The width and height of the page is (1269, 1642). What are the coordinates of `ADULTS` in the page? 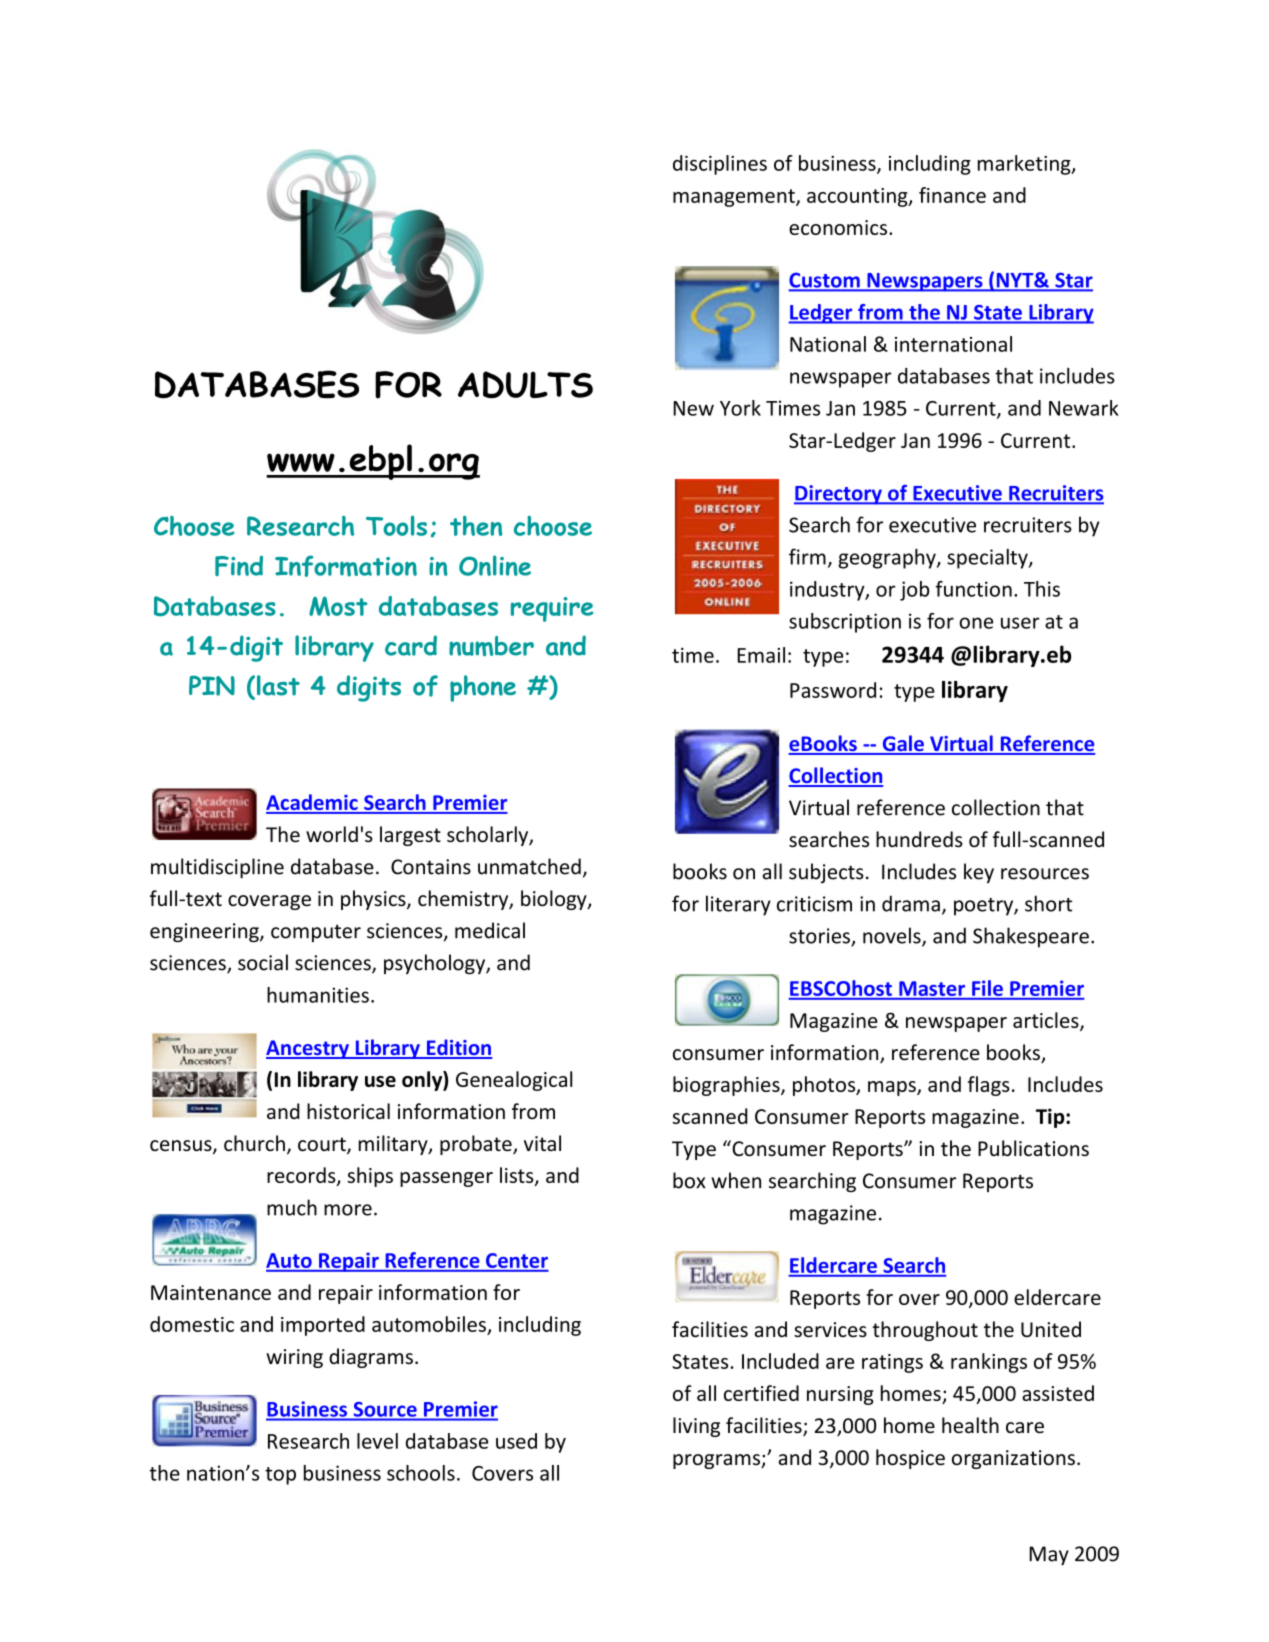 It's located at (525, 385).
